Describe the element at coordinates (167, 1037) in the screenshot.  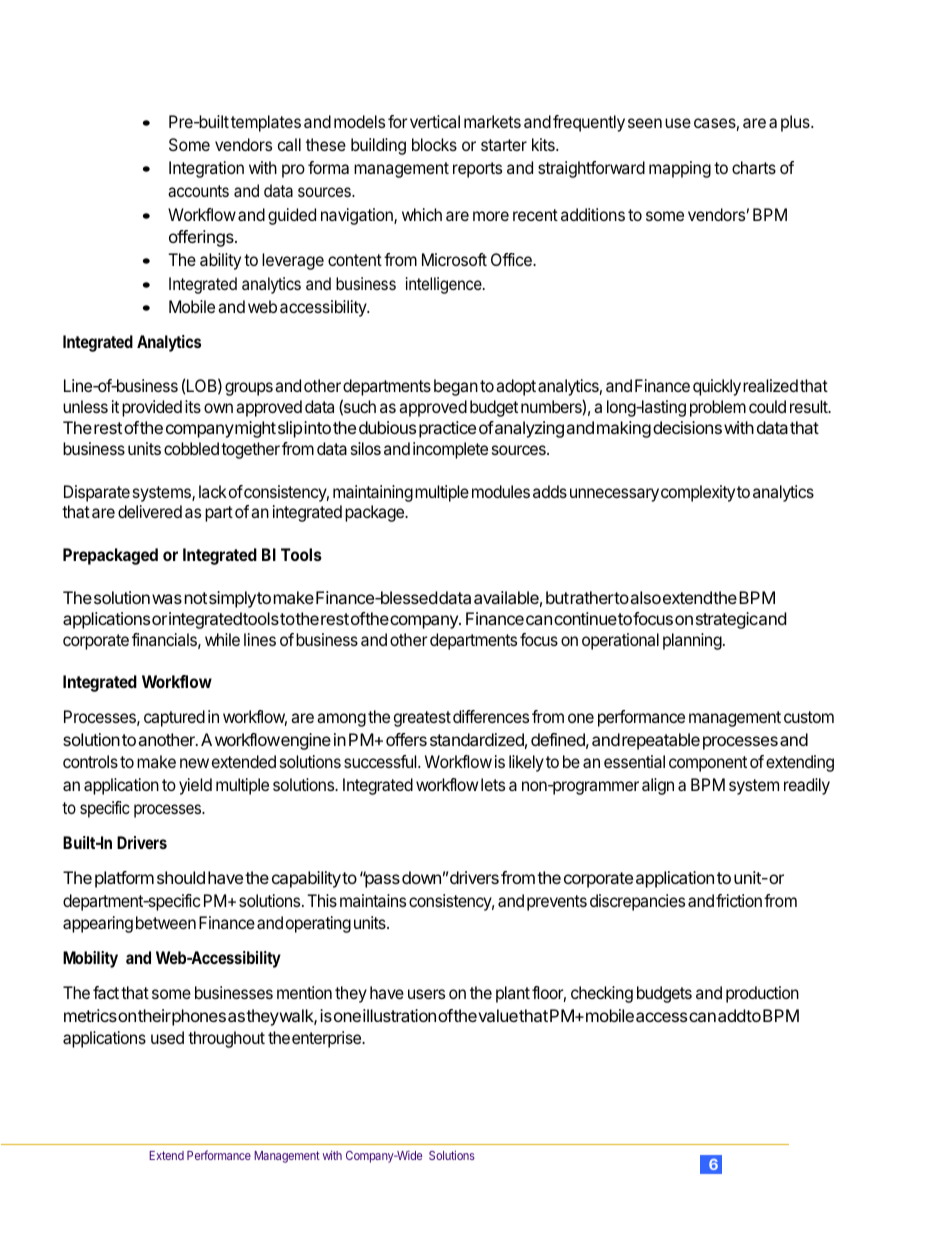
I see `used` at that location.
